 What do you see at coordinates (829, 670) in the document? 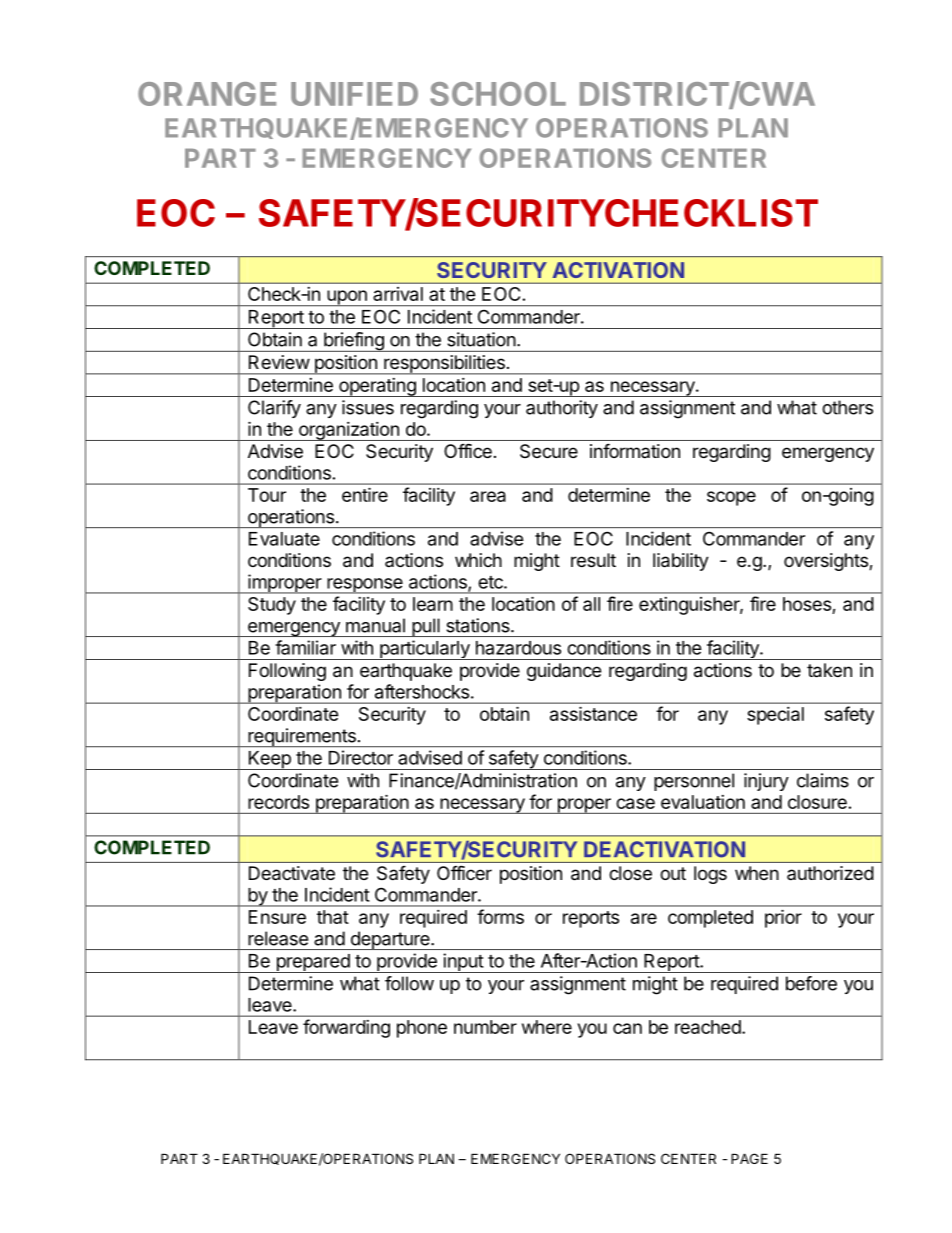
I see `taken` at bounding box center [829, 670].
